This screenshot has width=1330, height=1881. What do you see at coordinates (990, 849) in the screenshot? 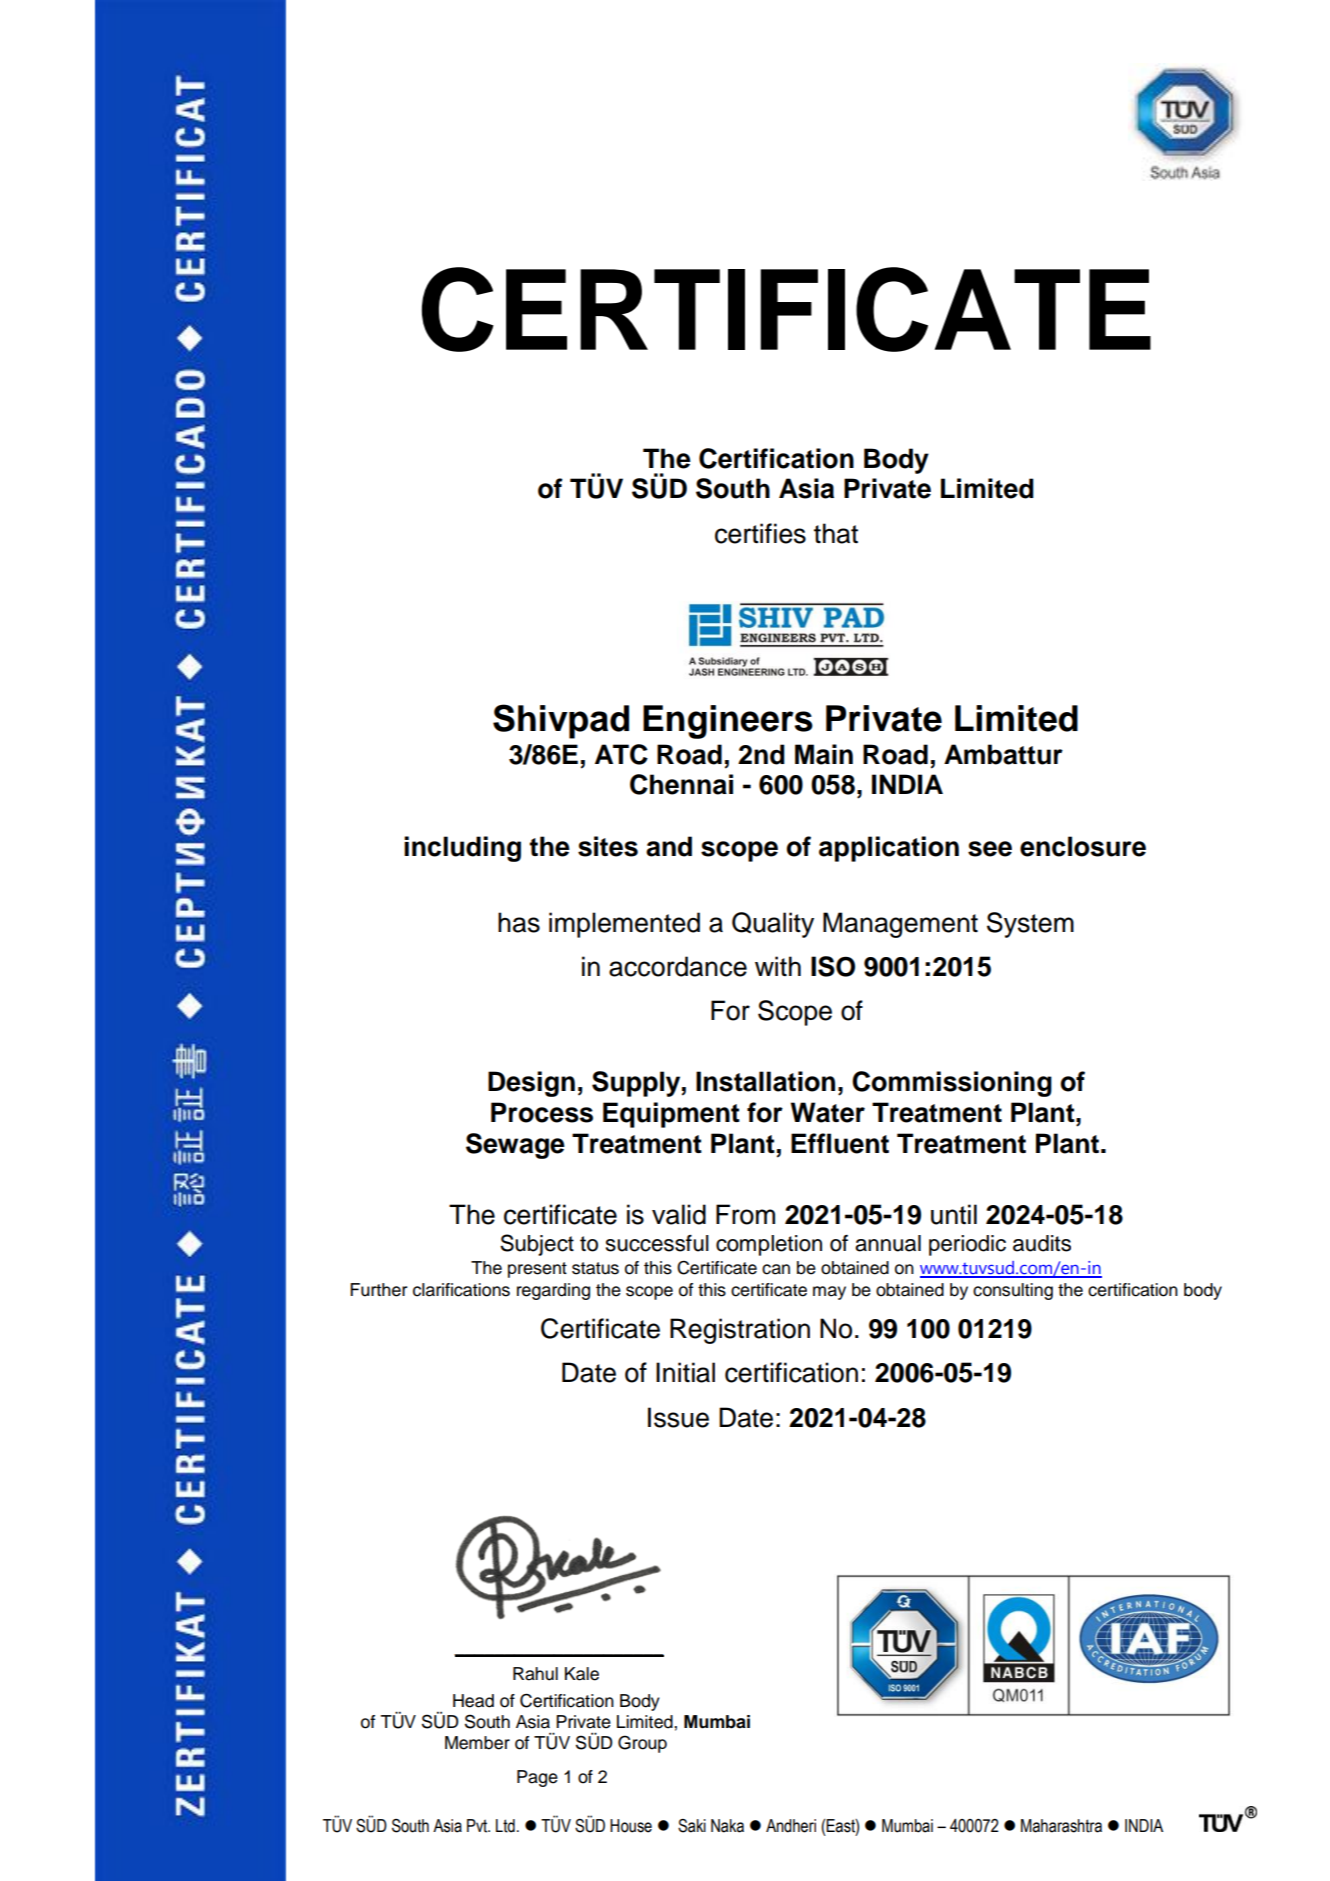
I see `see` at bounding box center [990, 849].
